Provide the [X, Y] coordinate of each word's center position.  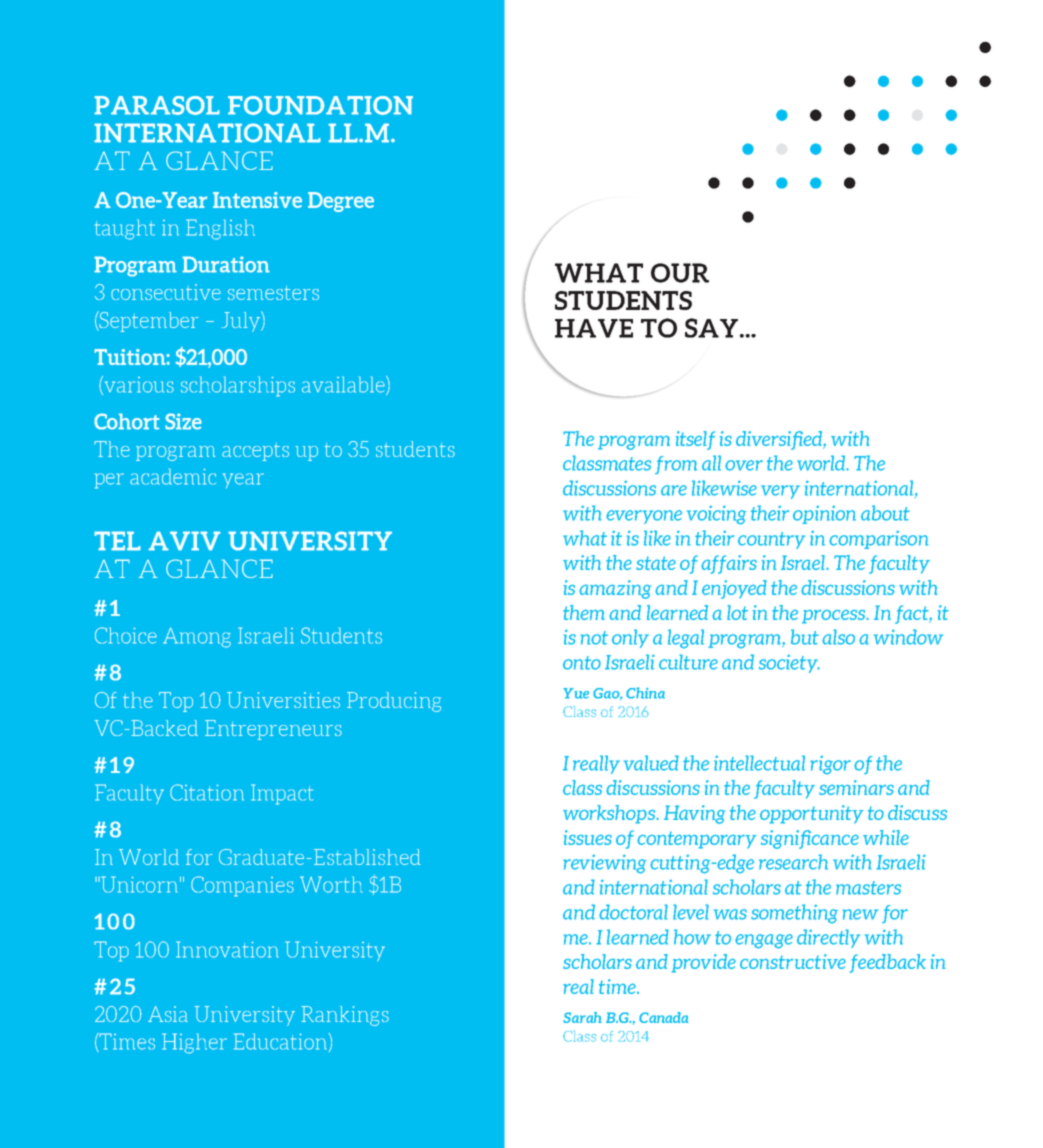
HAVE [594, 328]
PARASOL [157, 105]
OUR [680, 273]
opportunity [812, 814]
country [771, 540]
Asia [168, 1014]
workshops [610, 814]
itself [695, 440]
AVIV [184, 541]
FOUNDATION [320, 105]
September [148, 321]
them [584, 612]
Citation [207, 792]
